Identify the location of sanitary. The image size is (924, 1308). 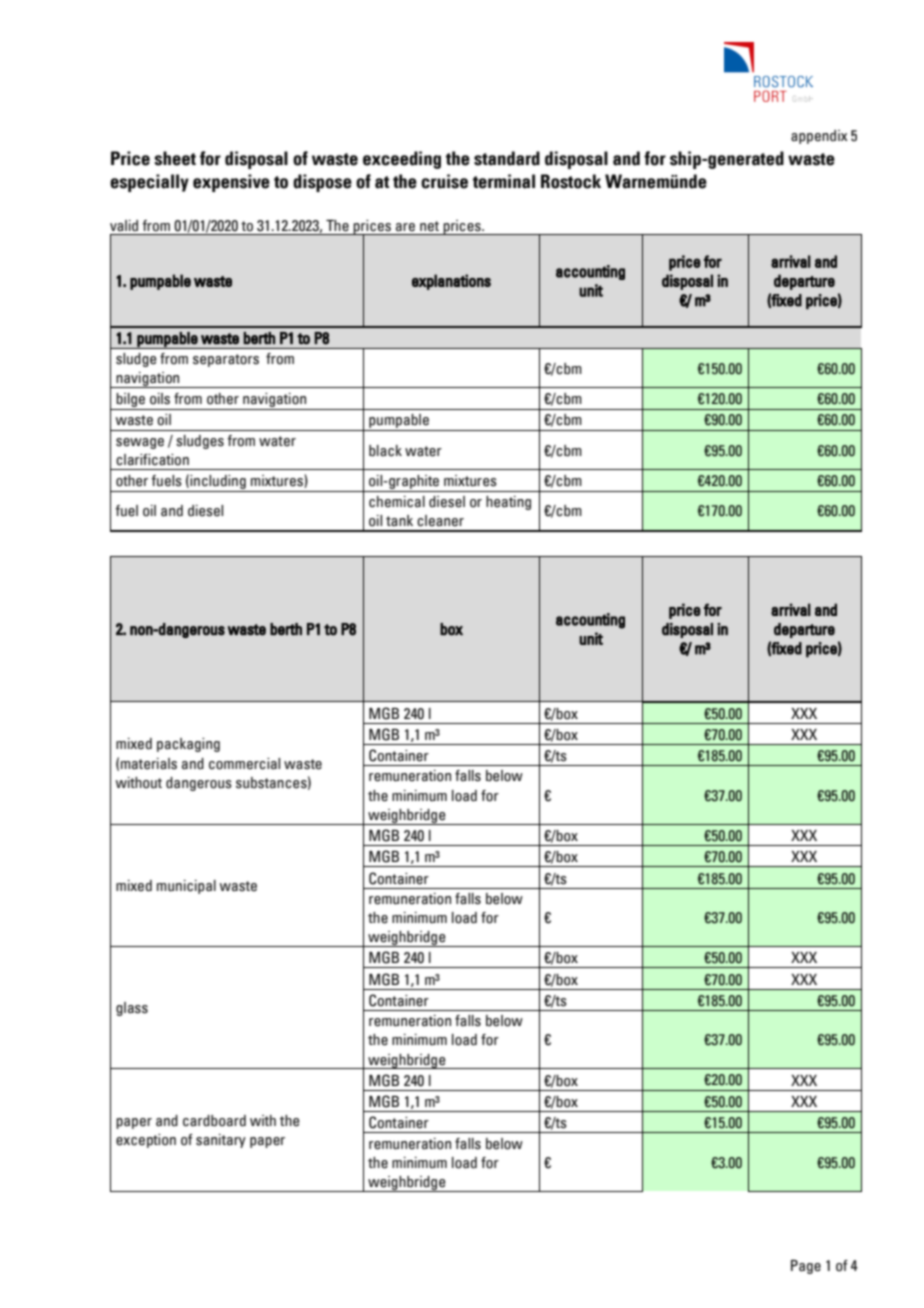
(221, 1141).
